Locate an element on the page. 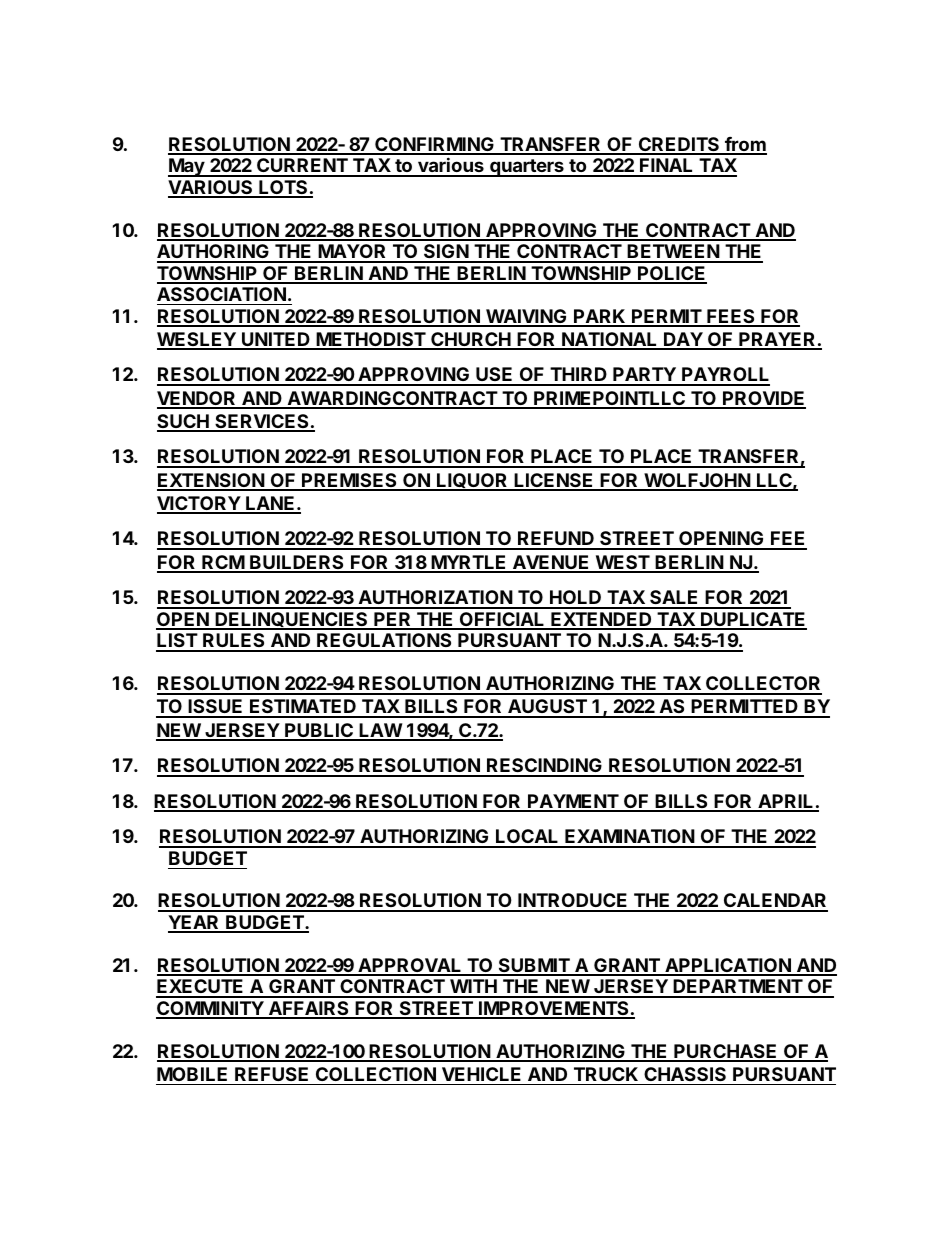 This page has height=1233, width=952. EXTENSION is located at coordinates (211, 481).
